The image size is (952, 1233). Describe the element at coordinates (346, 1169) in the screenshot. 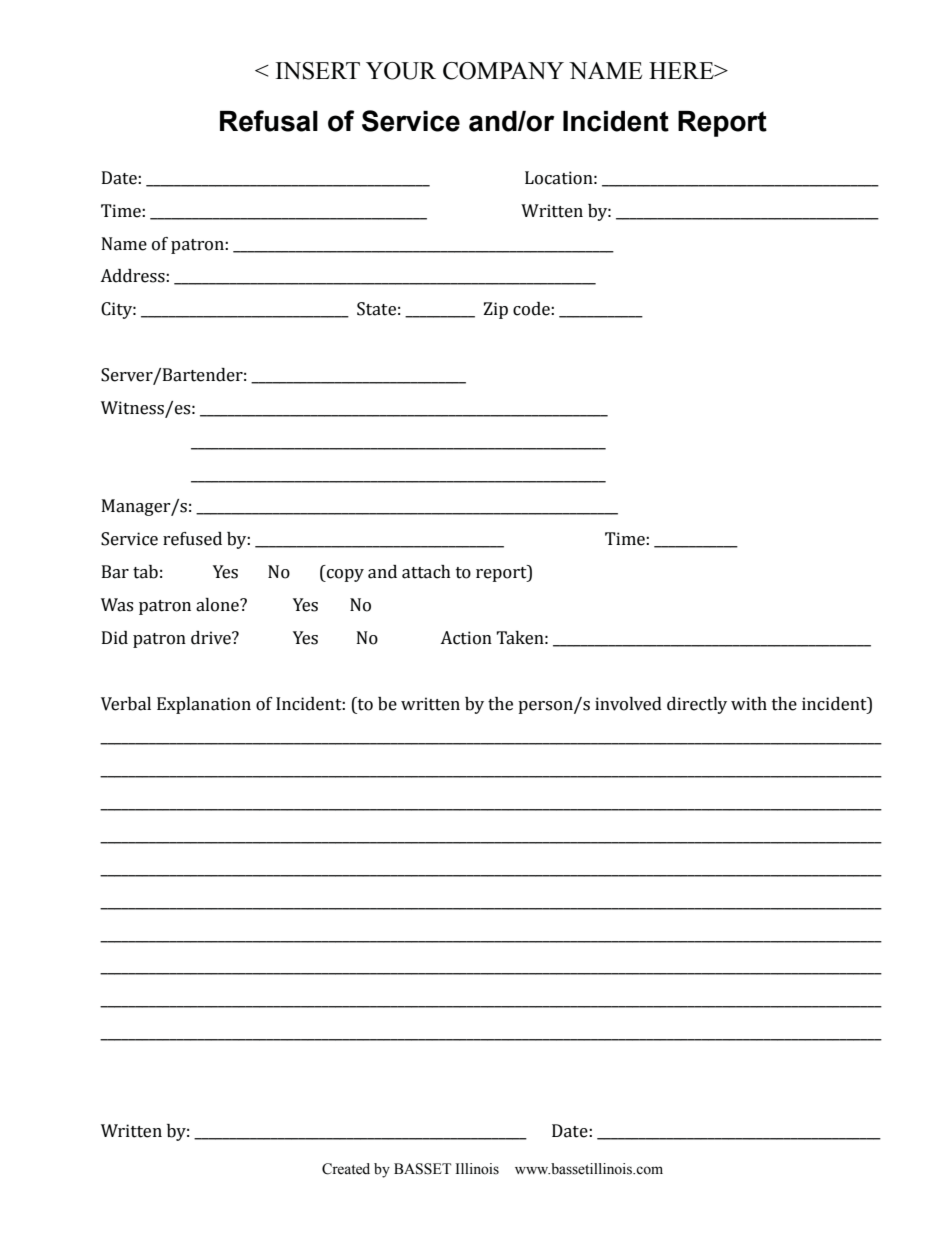

I see `Created` at that location.
